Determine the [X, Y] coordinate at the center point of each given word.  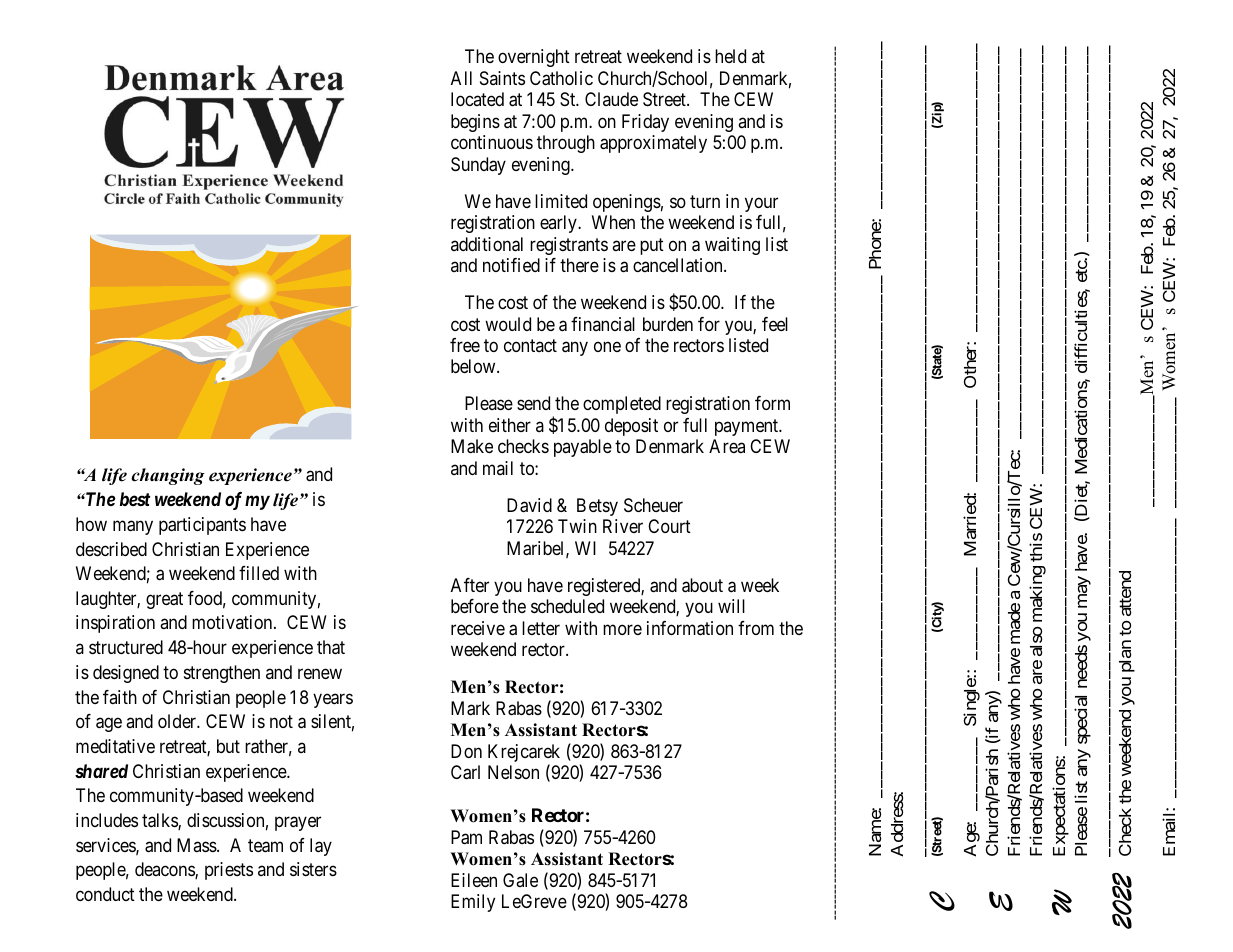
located [477, 99]
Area [727, 446]
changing [168, 476]
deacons [165, 870]
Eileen [474, 880]
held [730, 56]
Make [472, 446]
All [461, 78]
